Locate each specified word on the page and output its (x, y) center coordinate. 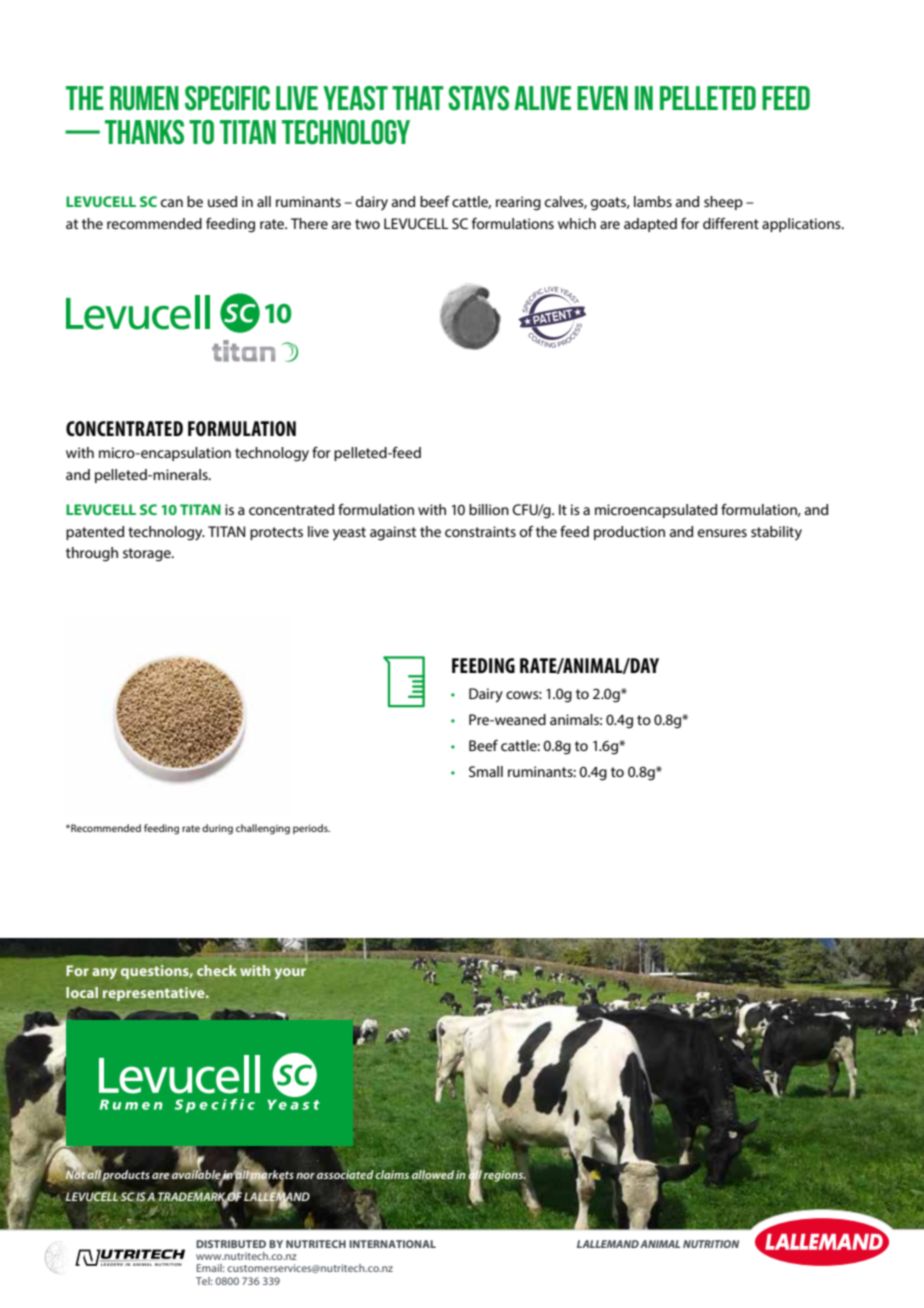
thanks (144, 132)
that (418, 98)
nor (305, 1176)
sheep (723, 203)
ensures (722, 533)
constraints (480, 531)
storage (148, 555)
